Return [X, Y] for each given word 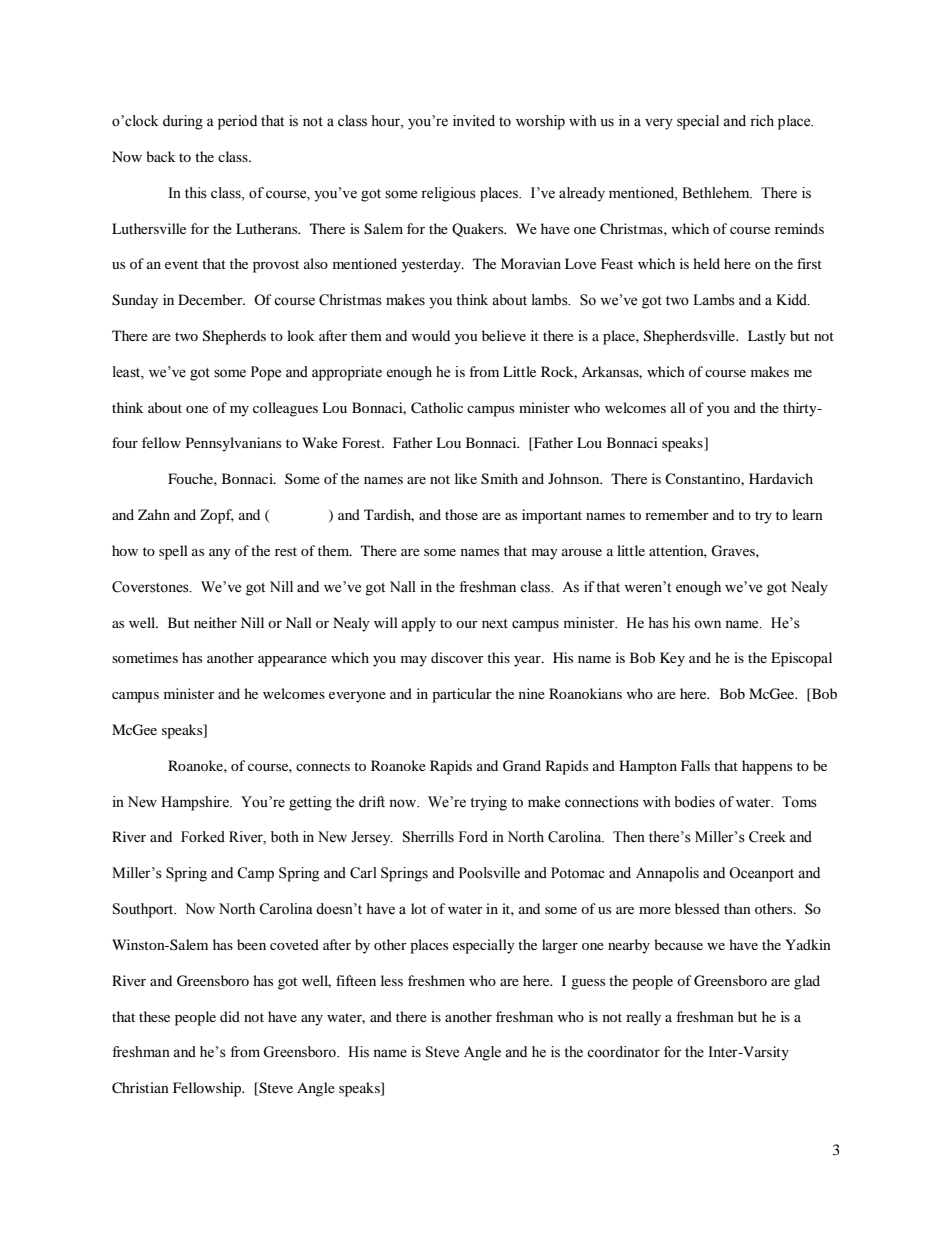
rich [762, 121]
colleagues [285, 409]
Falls [695, 765]
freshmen [436, 980]
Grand [522, 766]
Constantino [703, 478]
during [183, 122]
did [230, 1016]
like [466, 478]
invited [474, 121]
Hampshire [196, 803]
